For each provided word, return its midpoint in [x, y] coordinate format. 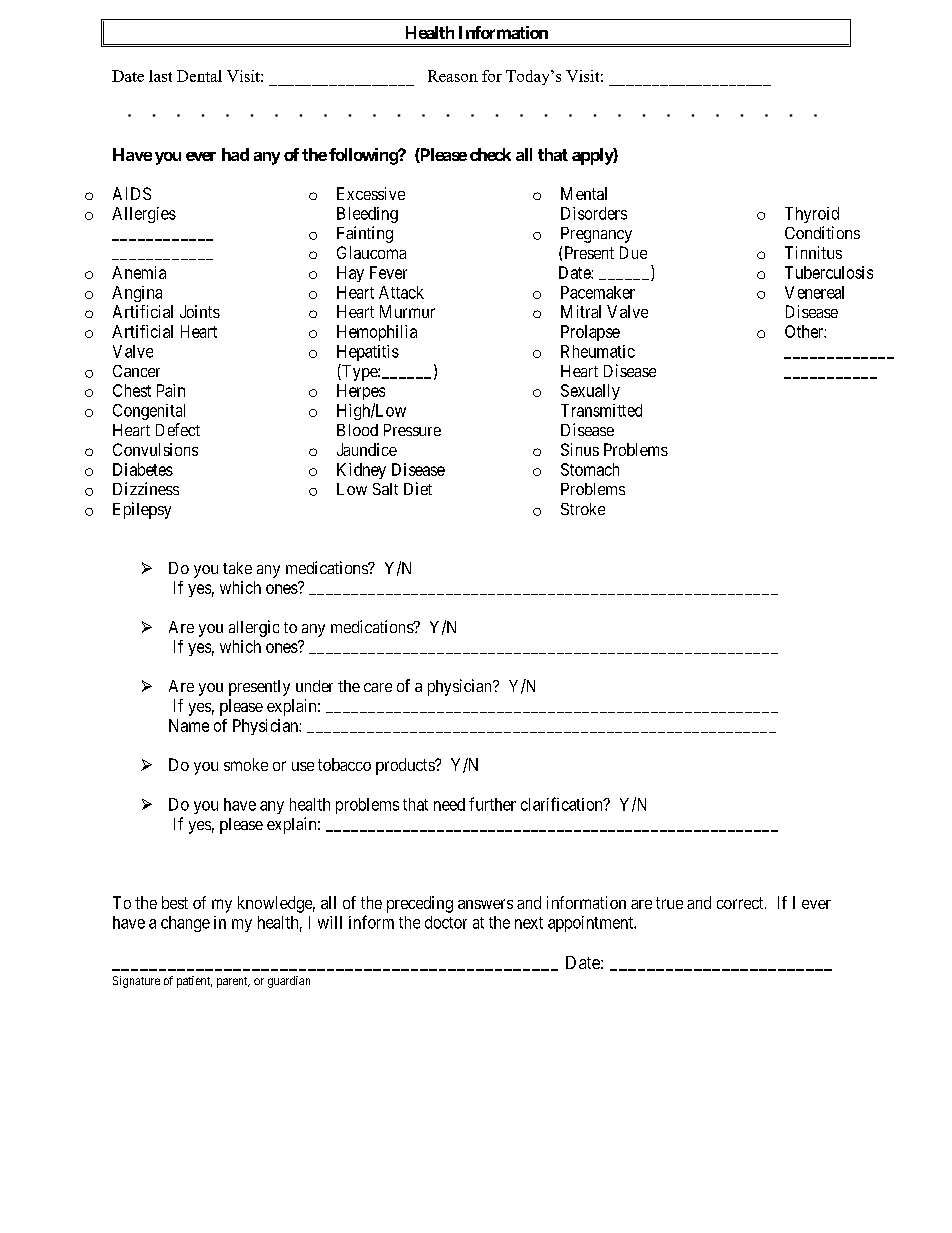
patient [194, 982]
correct [741, 903]
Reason [453, 76]
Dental [199, 76]
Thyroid [812, 215]
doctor [446, 922]
